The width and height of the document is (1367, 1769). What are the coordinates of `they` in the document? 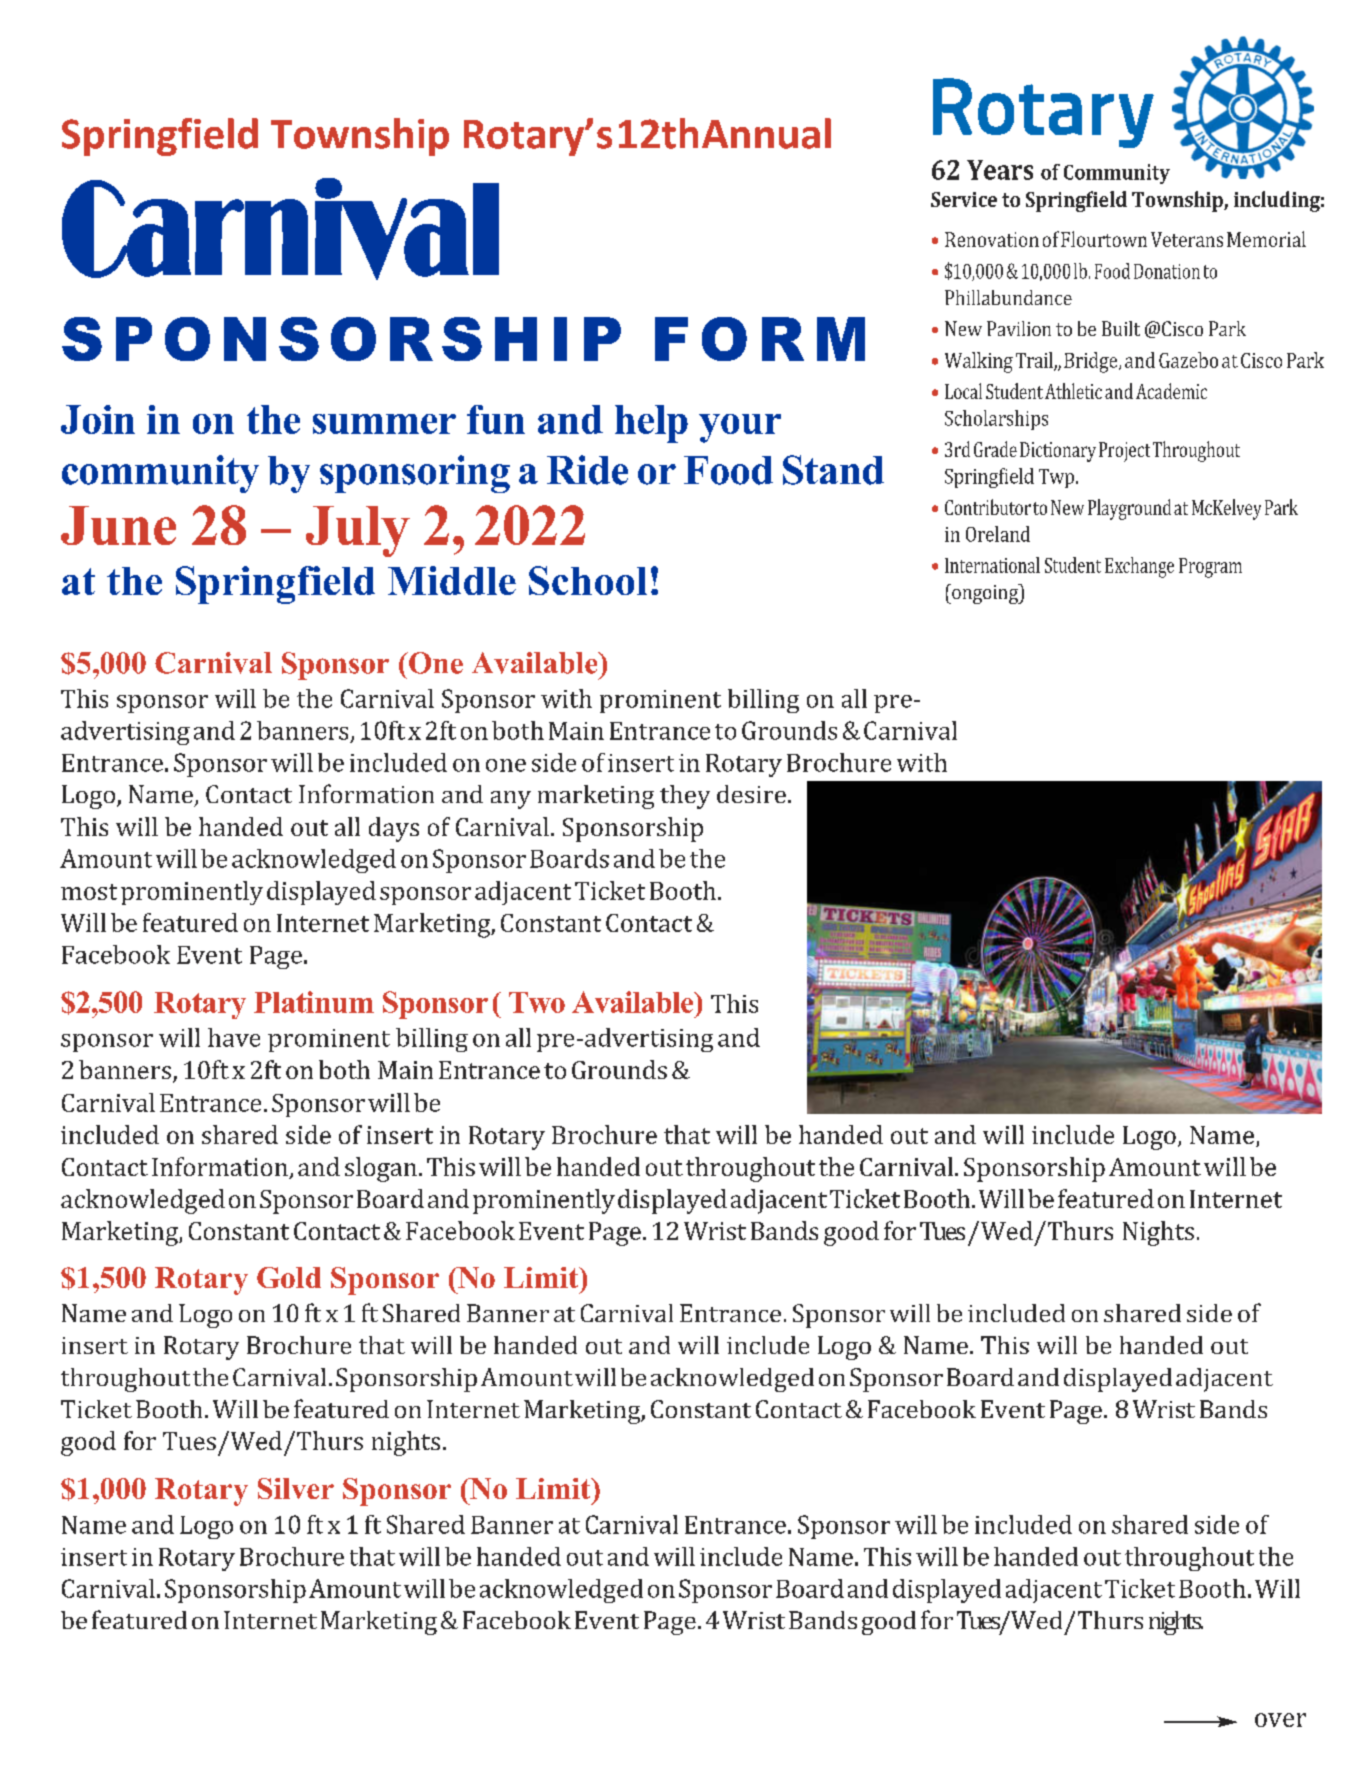 It's located at (685, 797).
